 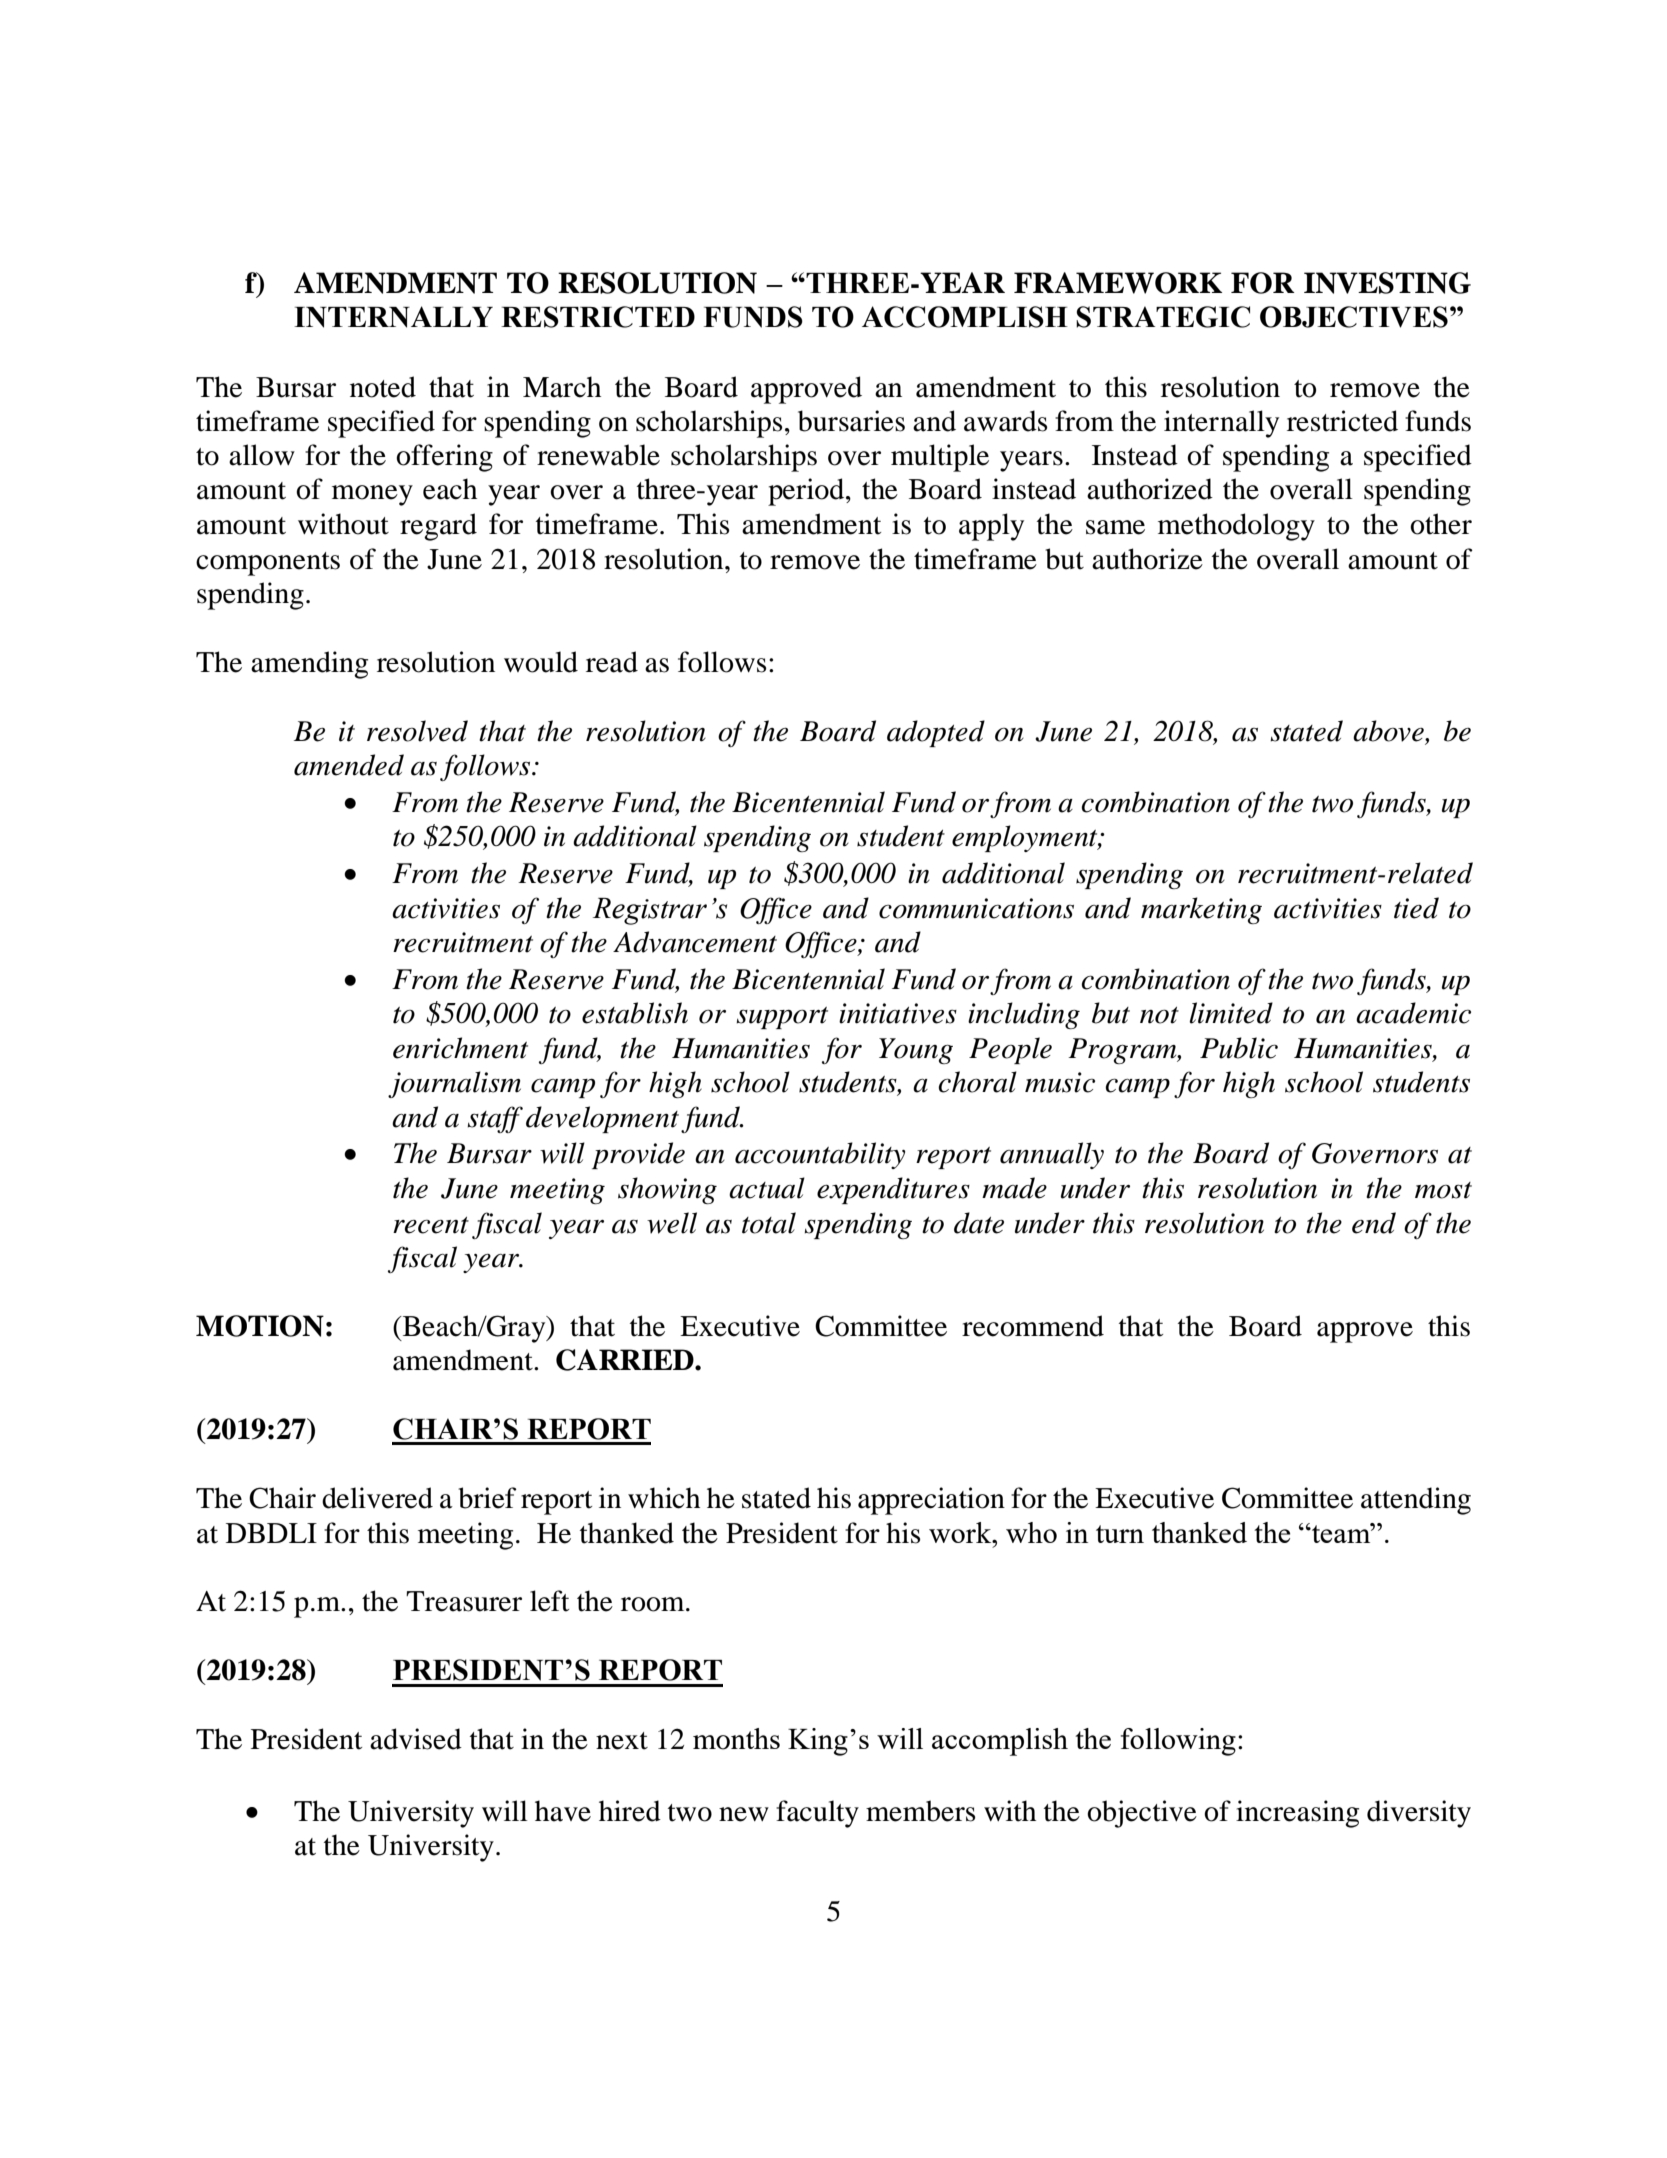 What do you see at coordinates (1416, 1501) in the screenshot?
I see `attending` at bounding box center [1416, 1501].
